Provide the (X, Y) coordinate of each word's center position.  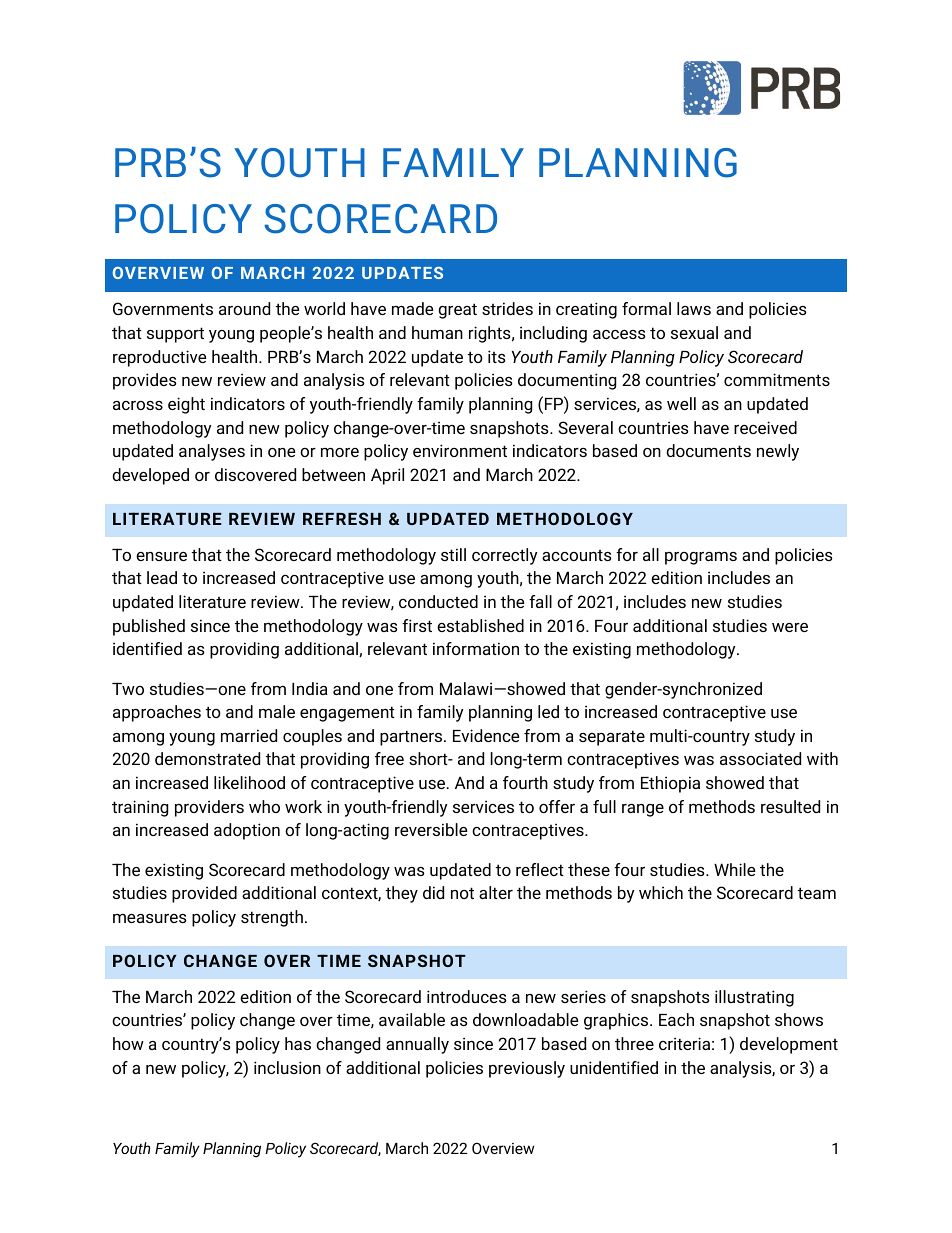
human (437, 332)
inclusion (287, 1067)
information (476, 648)
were (790, 627)
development (789, 1045)
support (175, 335)
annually (417, 1045)
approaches (157, 713)
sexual (694, 332)
